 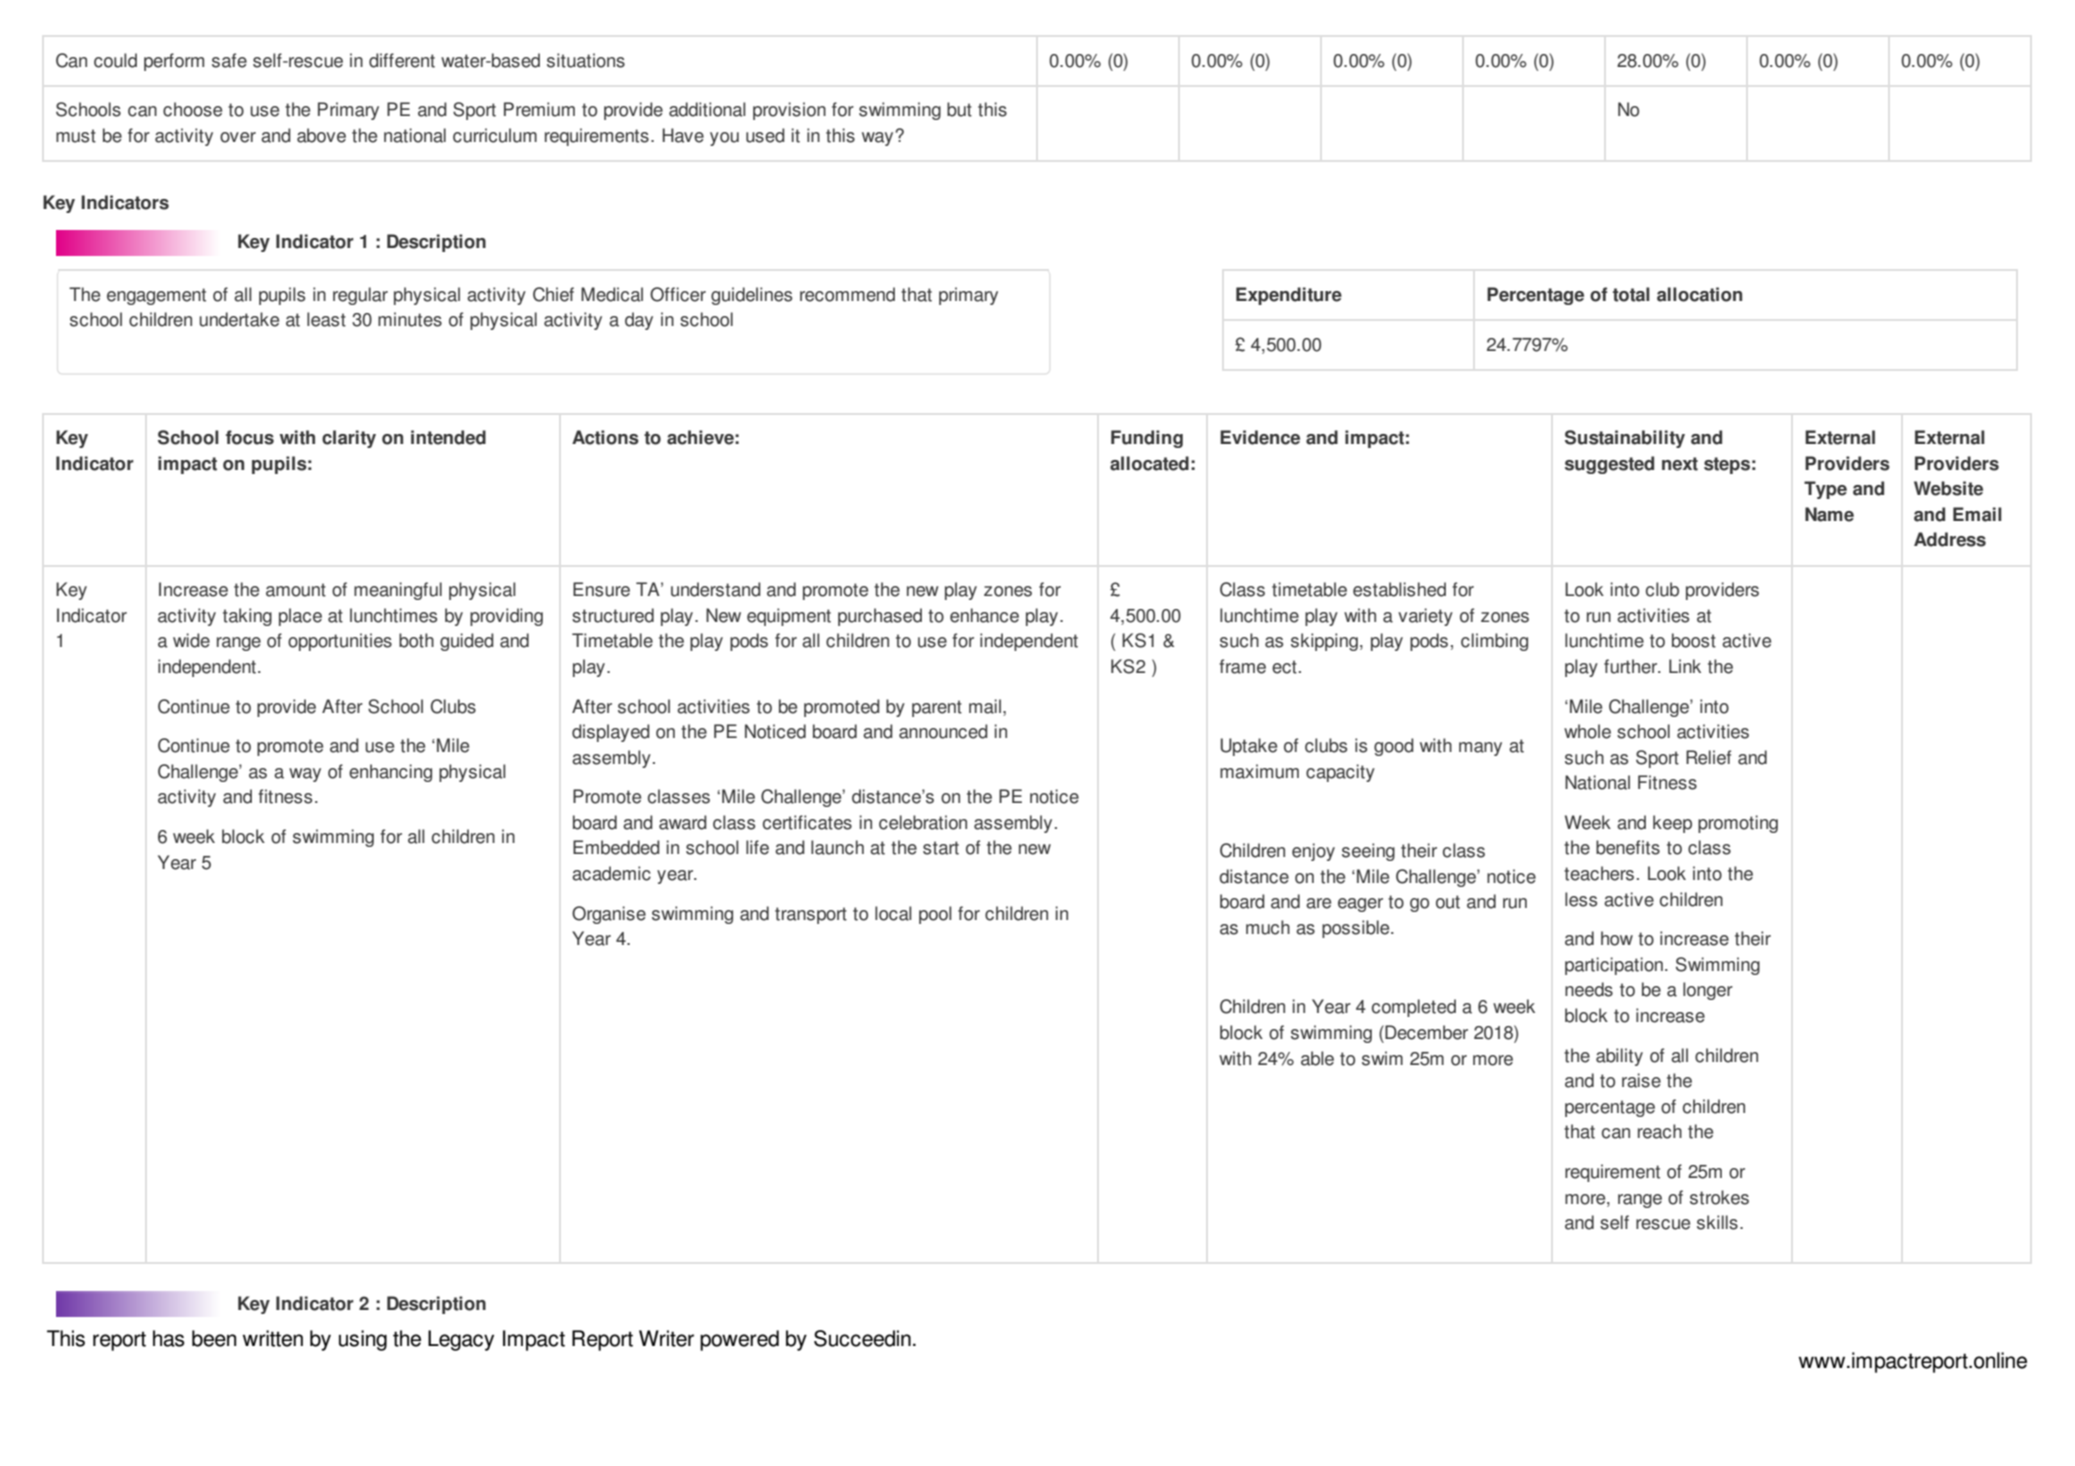 What do you see at coordinates (847, 294) in the screenshot?
I see `recommend` at bounding box center [847, 294].
